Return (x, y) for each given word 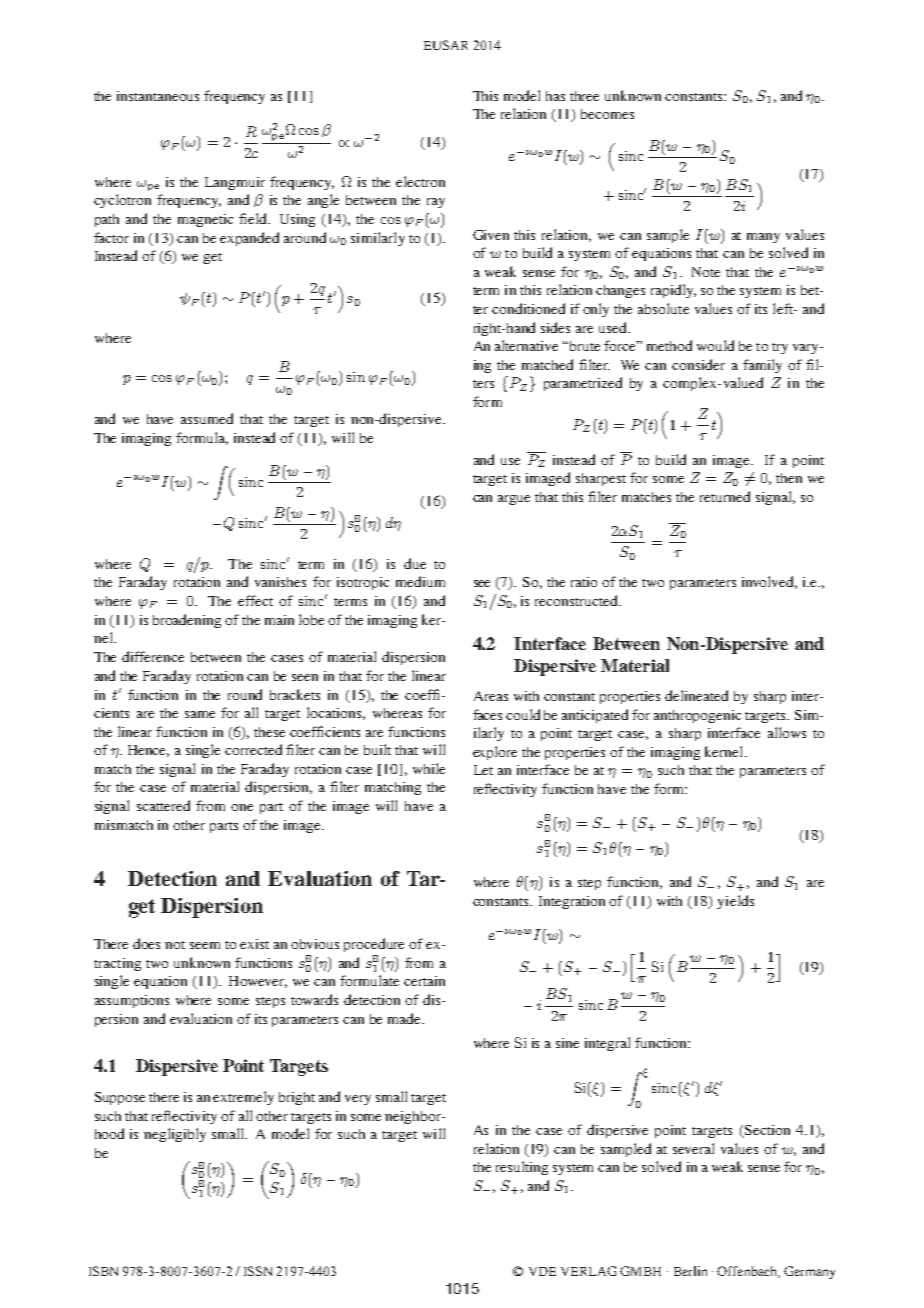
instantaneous (158, 96)
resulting (522, 1168)
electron (420, 181)
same (200, 714)
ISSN (258, 1271)
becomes (607, 114)
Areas (491, 696)
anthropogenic (697, 716)
